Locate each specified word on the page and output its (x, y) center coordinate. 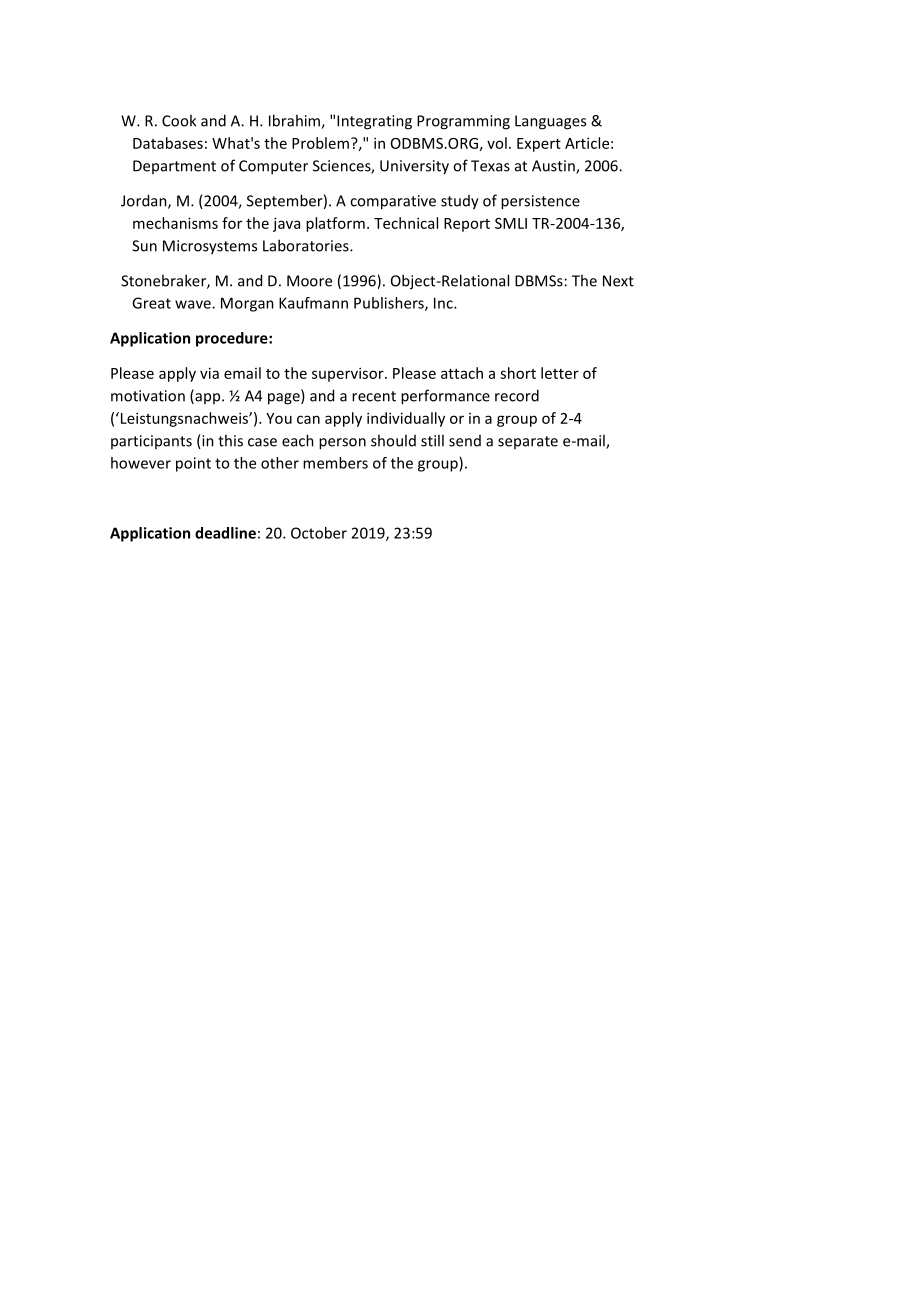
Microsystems (210, 247)
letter (560, 373)
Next (618, 281)
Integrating (374, 122)
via (209, 373)
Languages (550, 122)
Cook (179, 120)
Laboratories (307, 245)
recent (374, 396)
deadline (225, 533)
